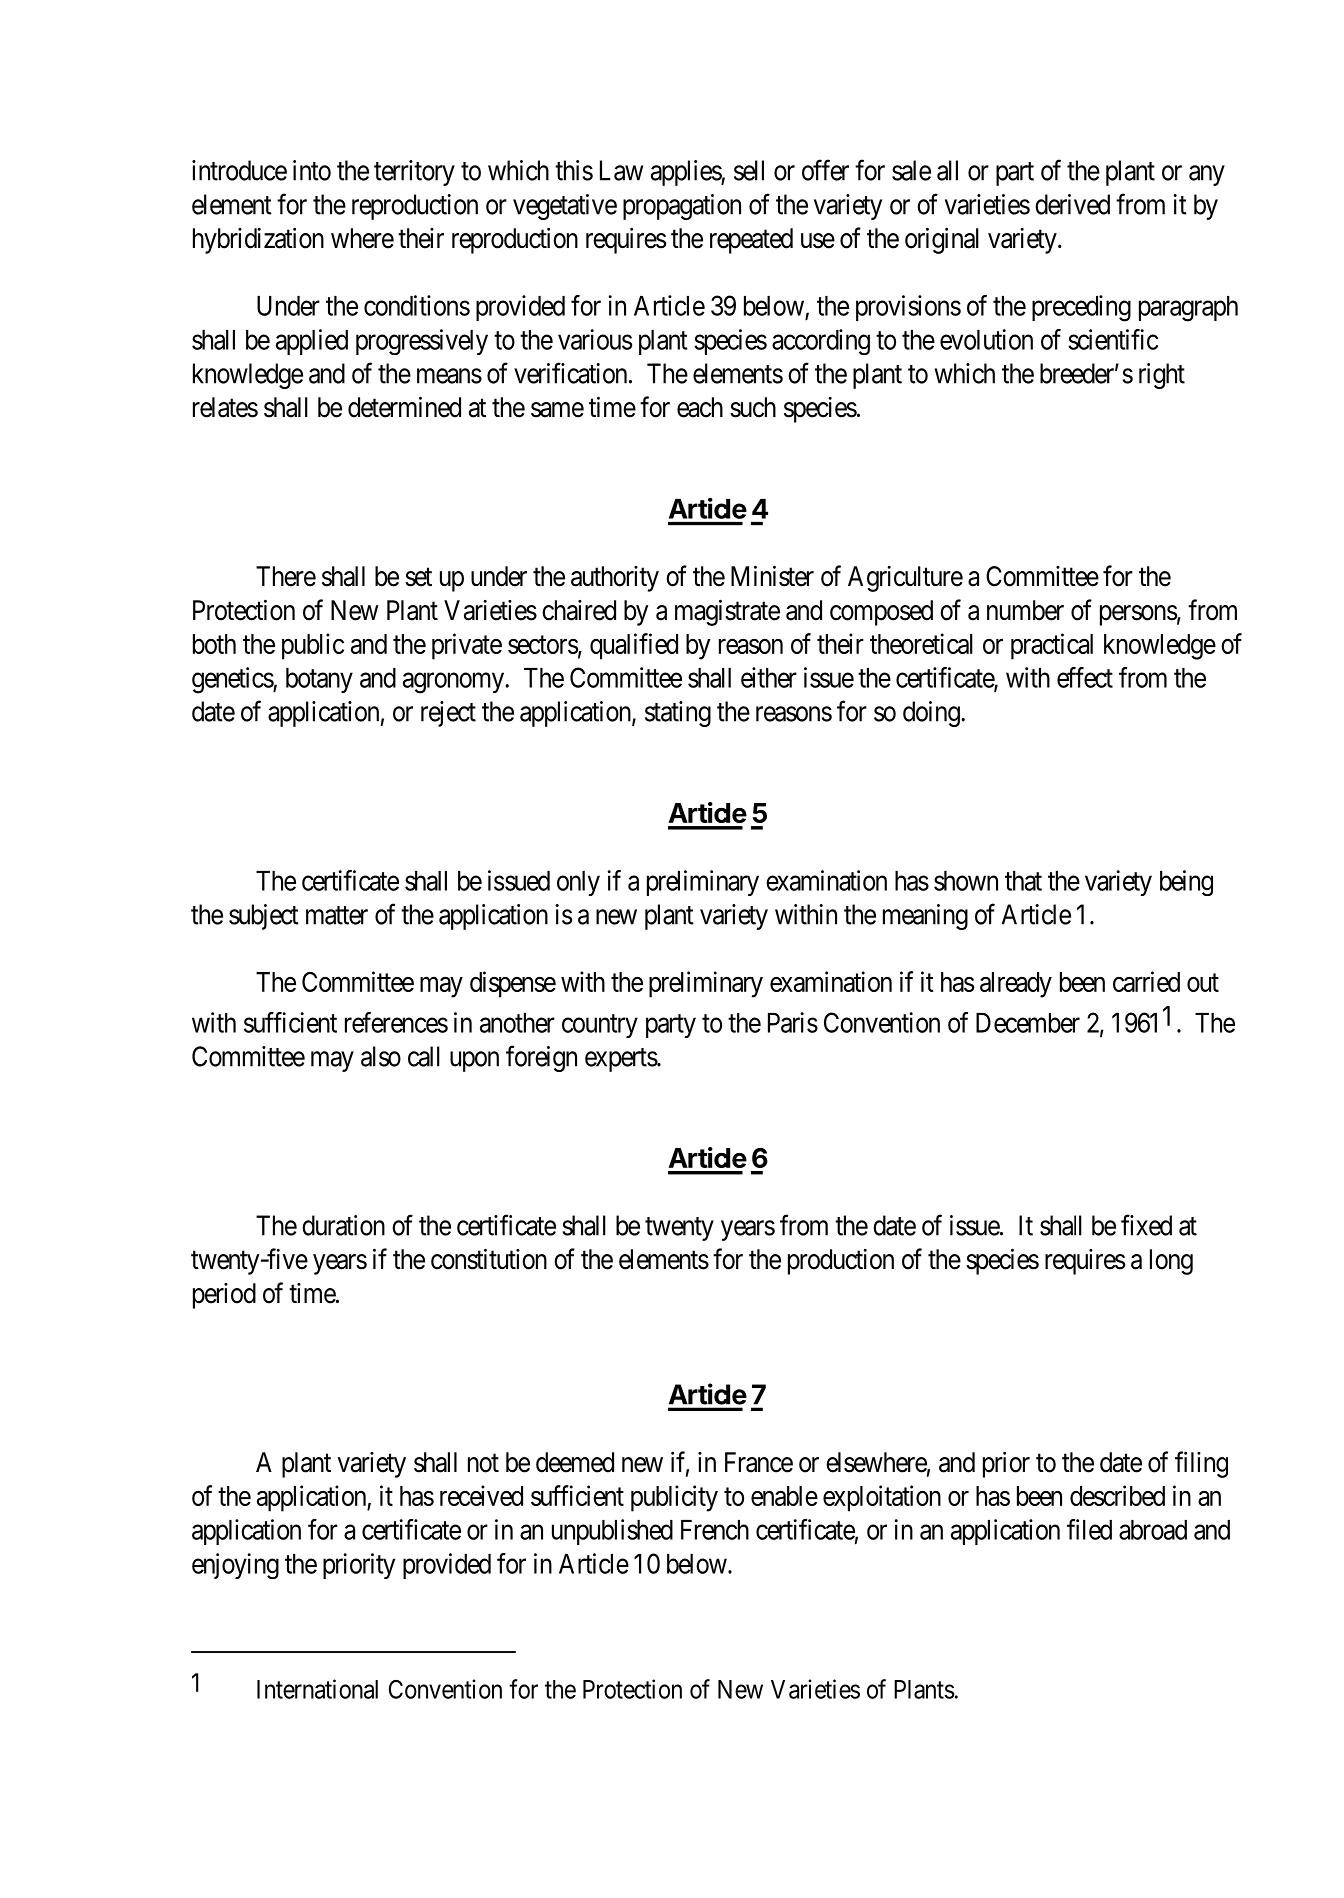 The height and width of the image is (1898, 1344). I want to click on that, so click(1023, 881).
